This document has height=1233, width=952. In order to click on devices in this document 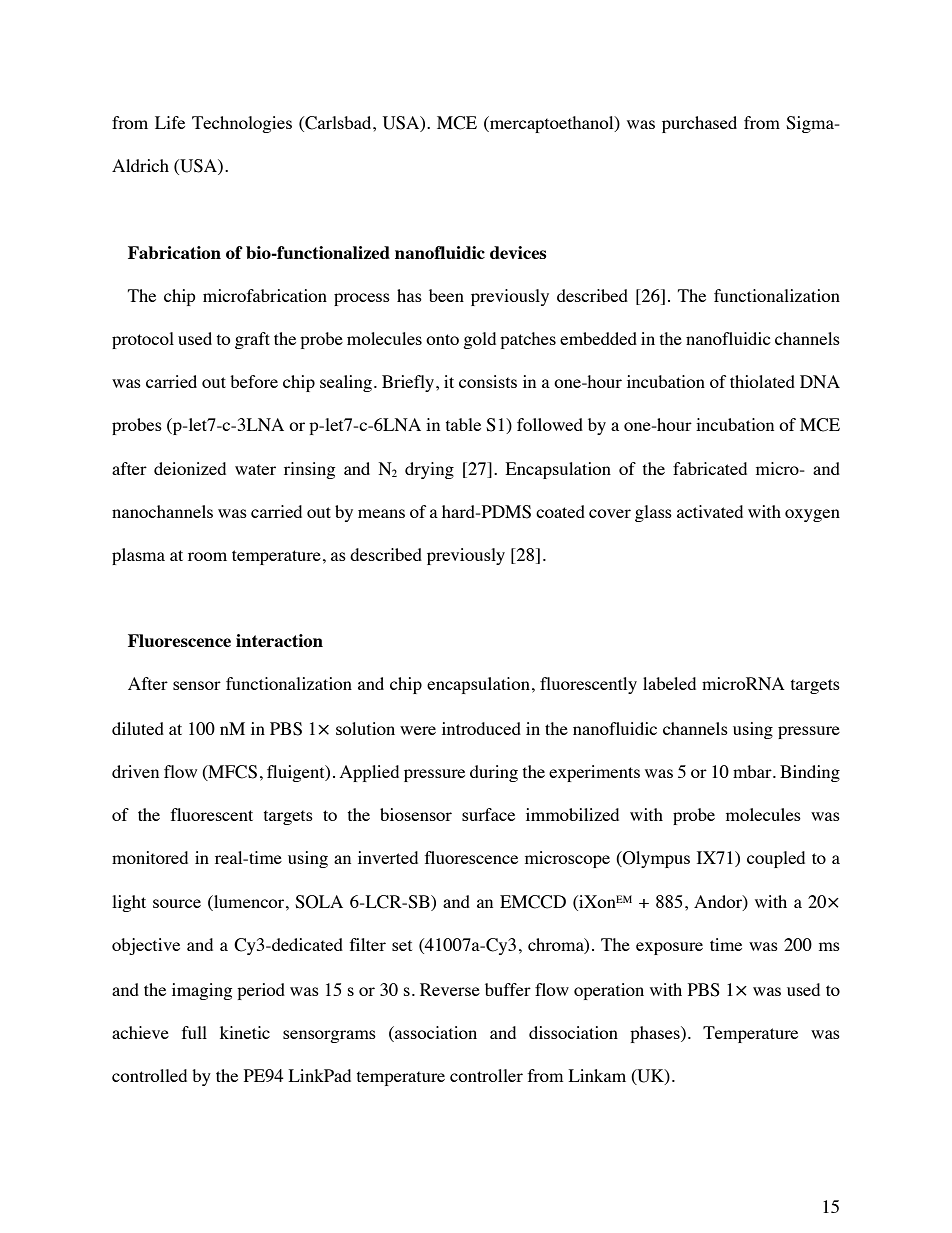, I will do `click(518, 252)`.
